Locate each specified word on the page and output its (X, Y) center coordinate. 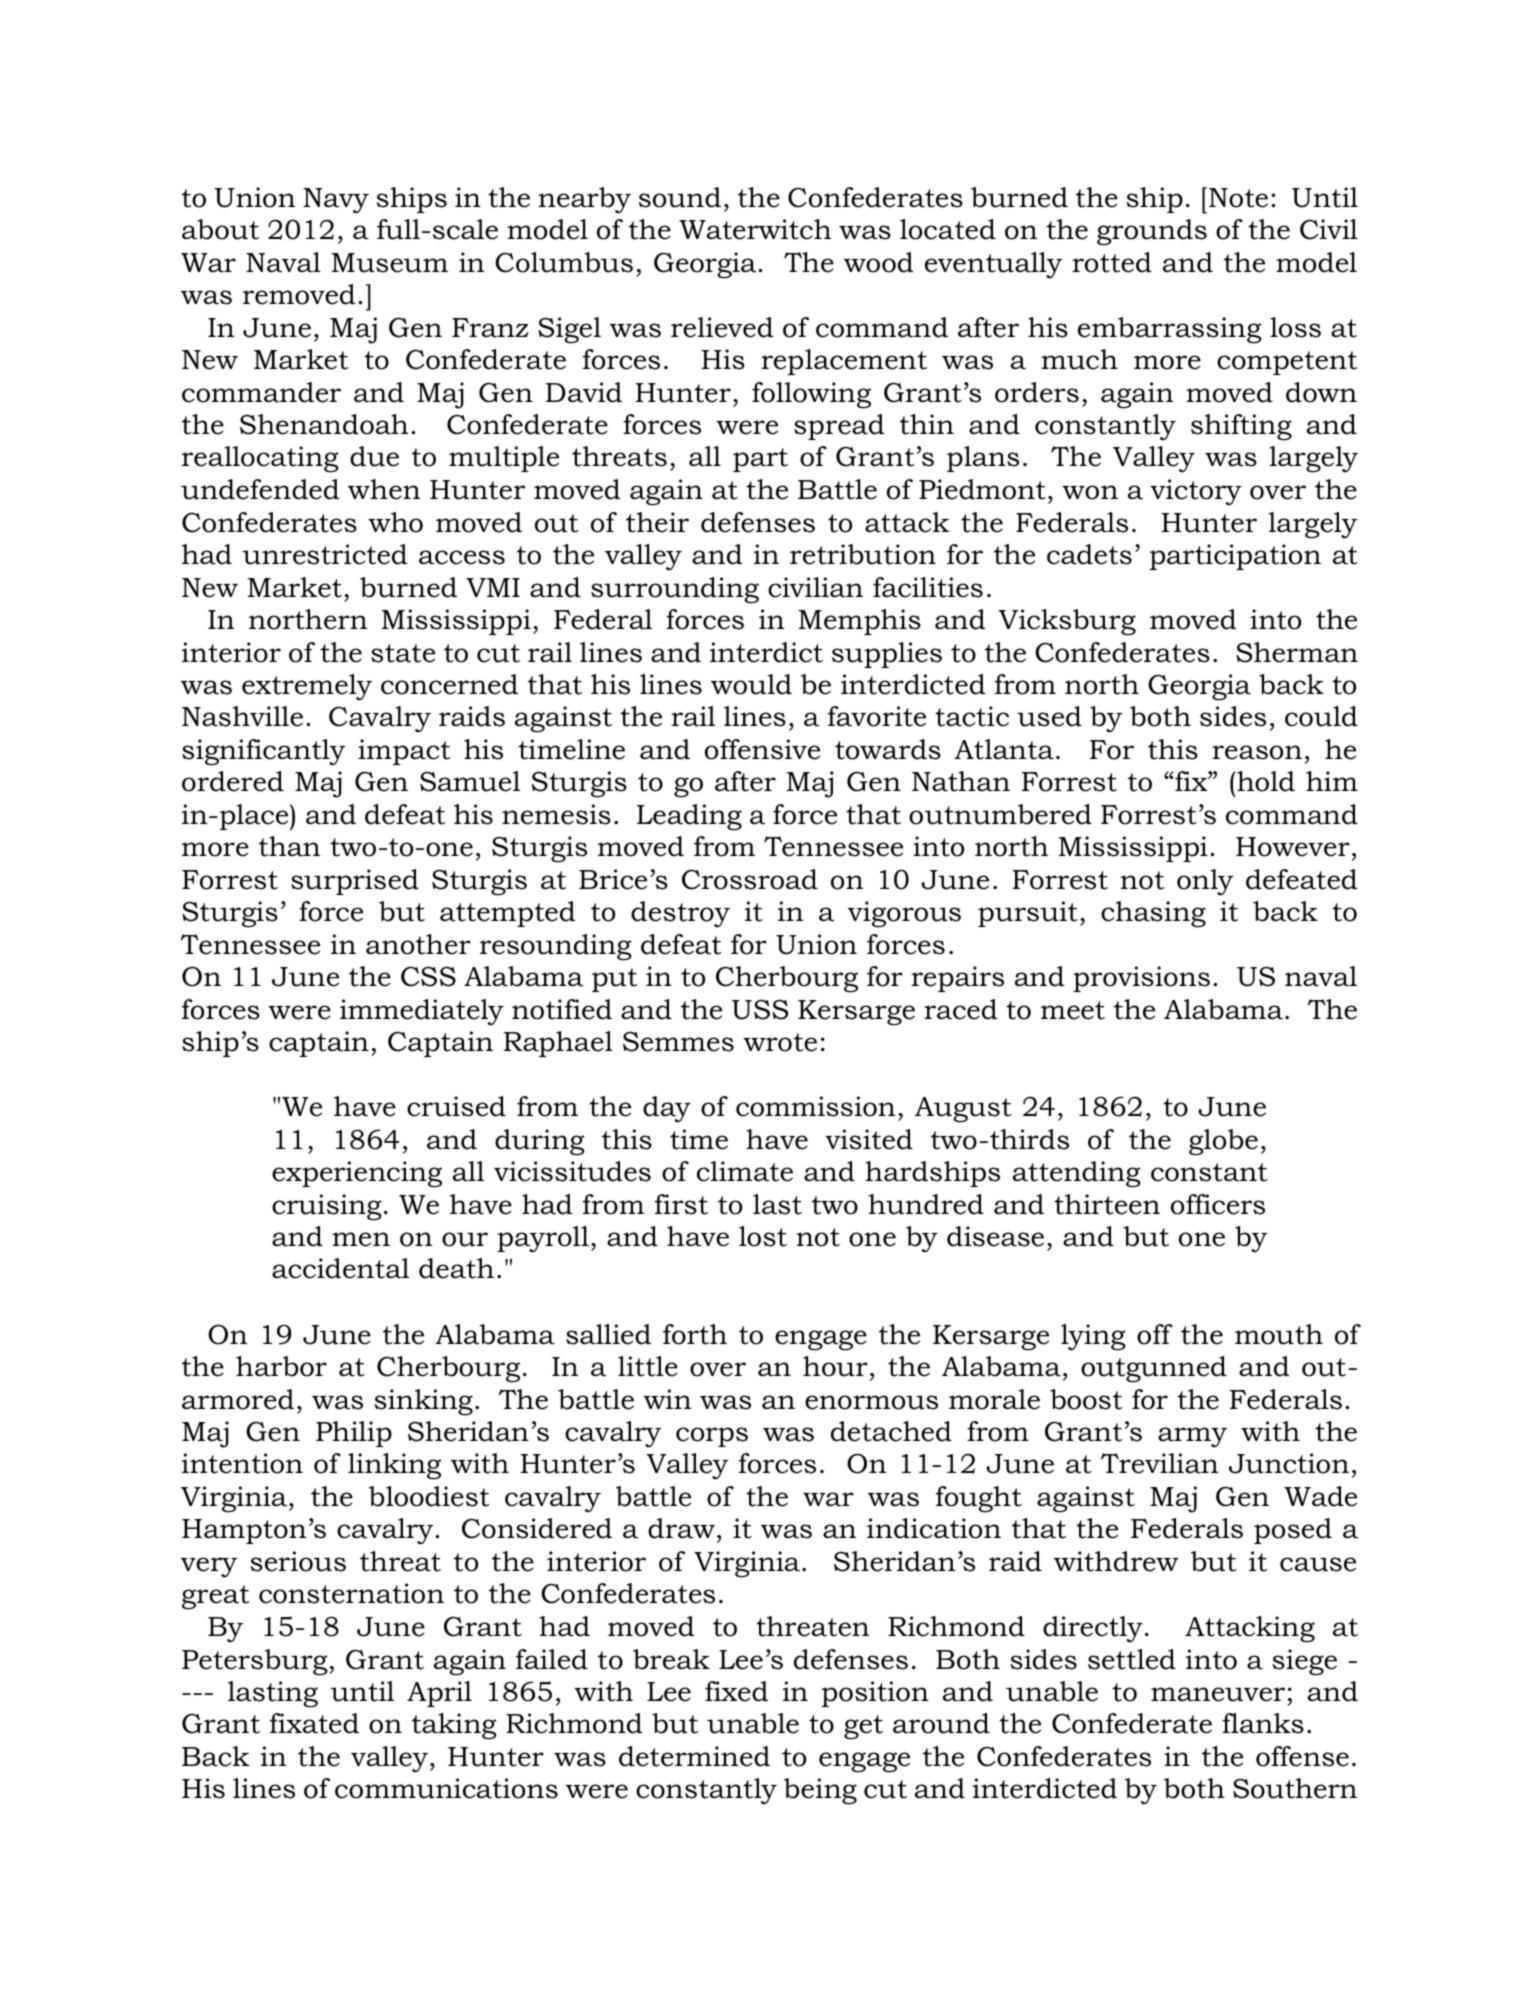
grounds (1152, 232)
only (1205, 882)
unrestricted (324, 554)
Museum (389, 263)
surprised (355, 882)
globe (1223, 1142)
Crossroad (750, 879)
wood (878, 262)
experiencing (357, 1174)
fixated (314, 1723)
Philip (354, 1434)
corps (712, 1437)
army (1192, 1437)
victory (1196, 492)
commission (815, 1106)
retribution (863, 554)
